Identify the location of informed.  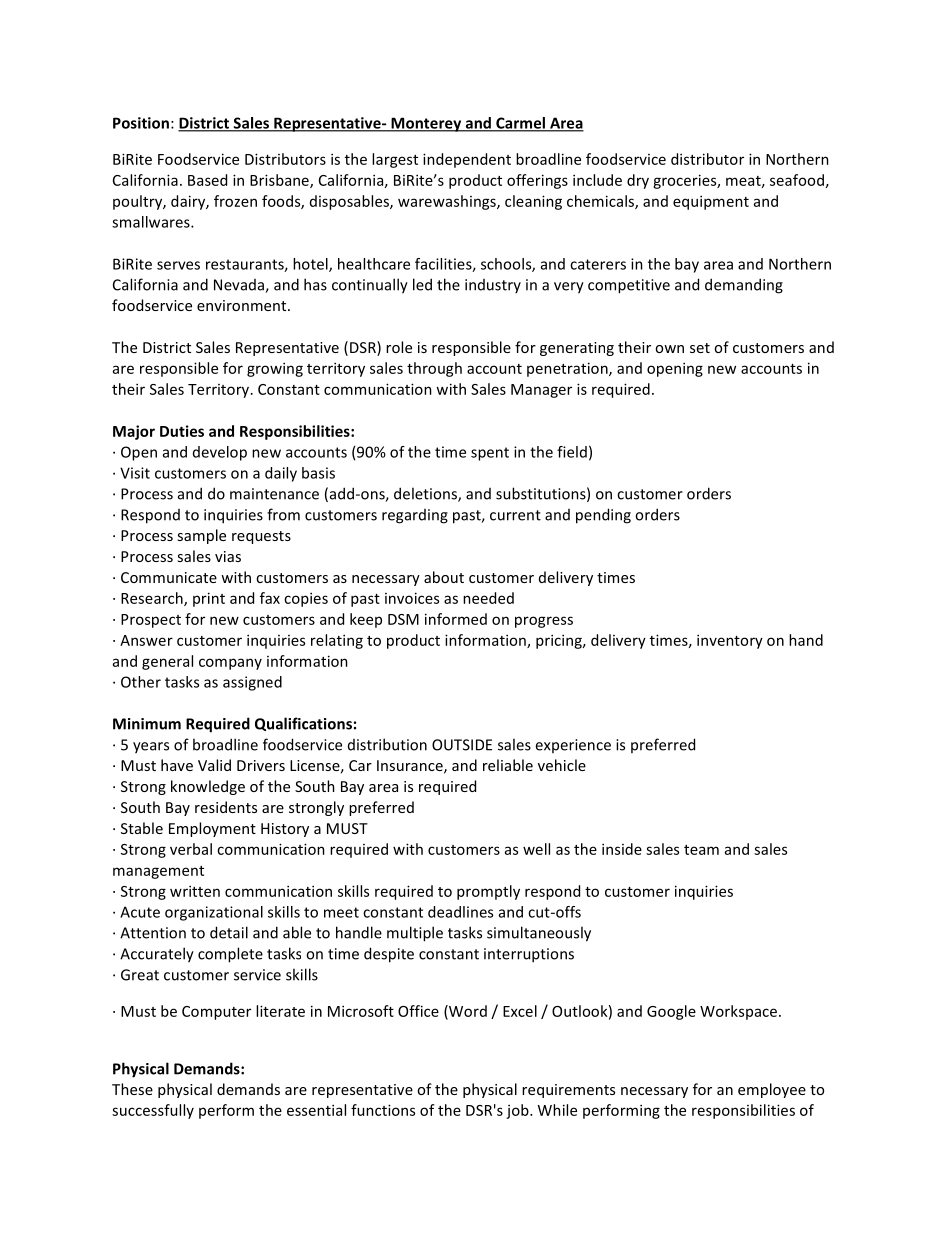
(456, 619).
